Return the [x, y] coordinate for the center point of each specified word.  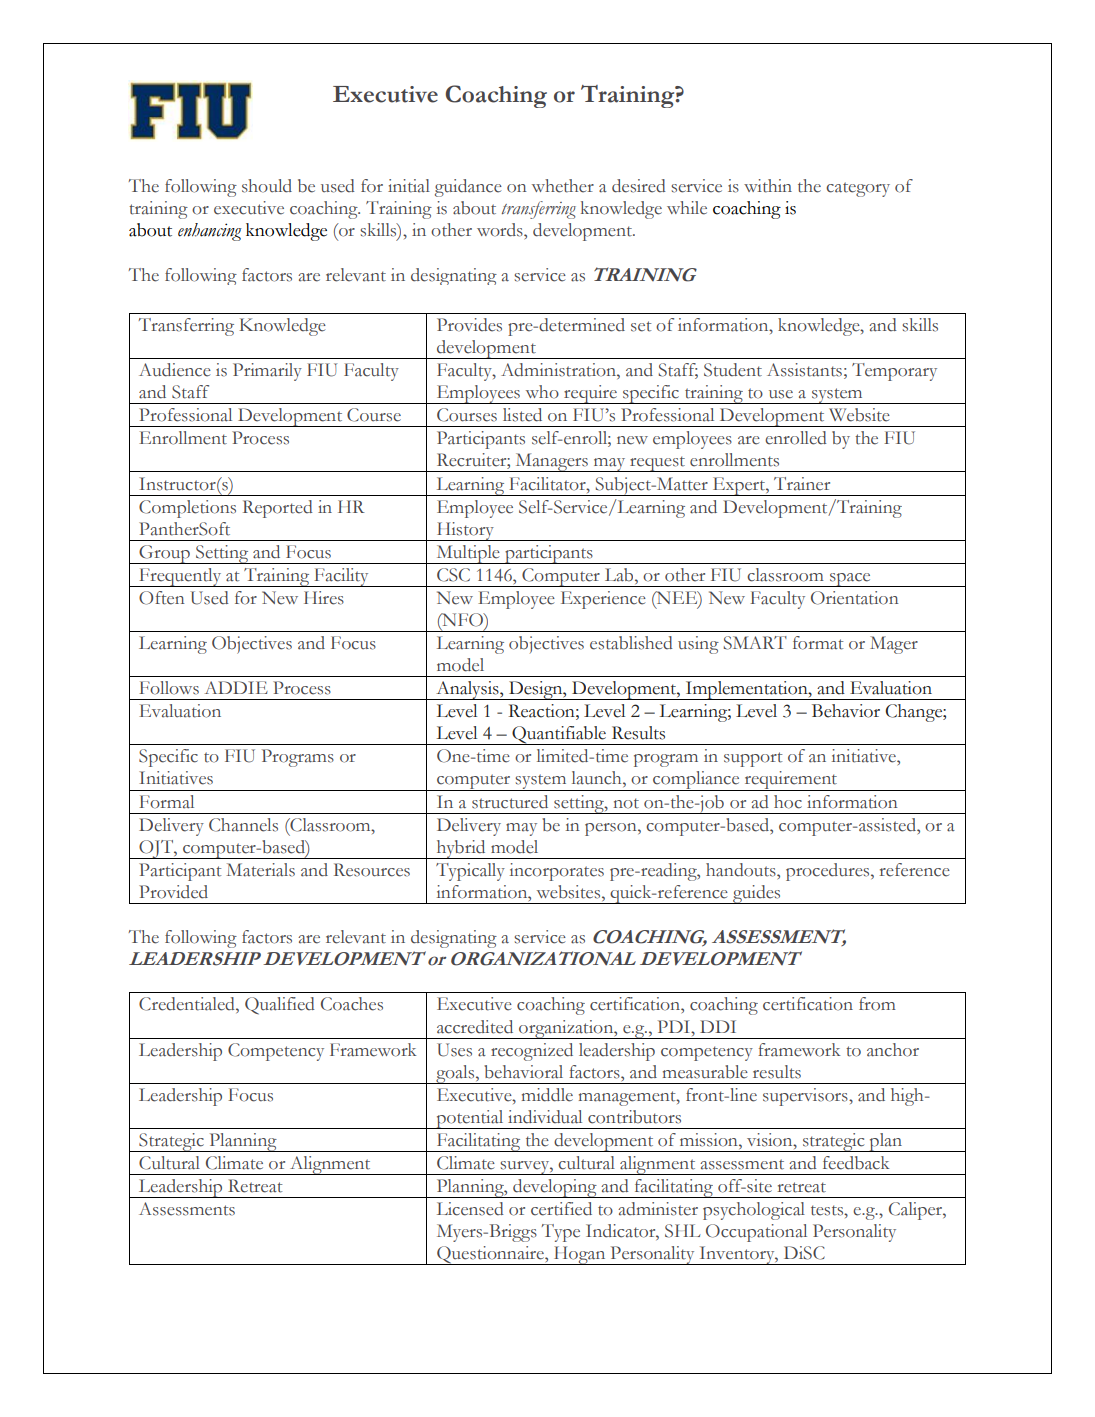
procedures [829, 872]
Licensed [470, 1209]
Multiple [468, 554]
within [768, 186]
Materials [260, 870]
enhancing [210, 232]
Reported [278, 509]
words [501, 230]
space [850, 580]
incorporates [557, 872]
